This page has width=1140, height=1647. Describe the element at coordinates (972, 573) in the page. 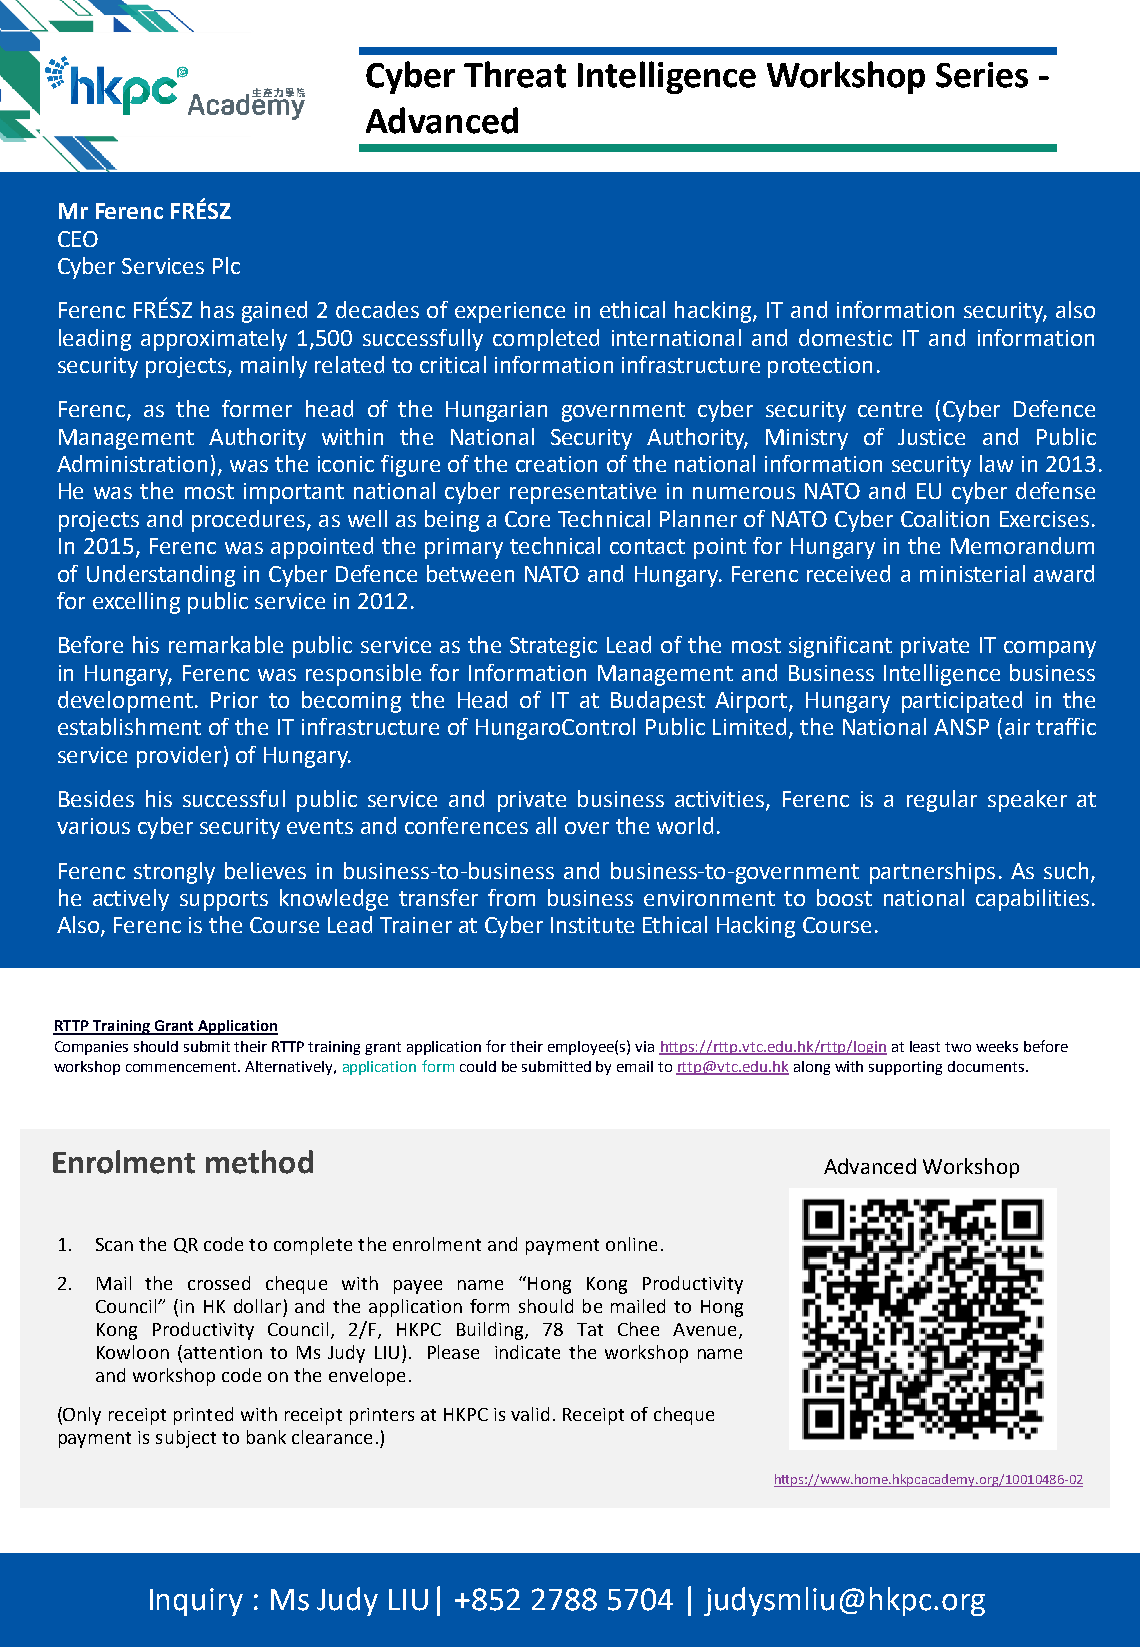

I see `ministerial` at that location.
